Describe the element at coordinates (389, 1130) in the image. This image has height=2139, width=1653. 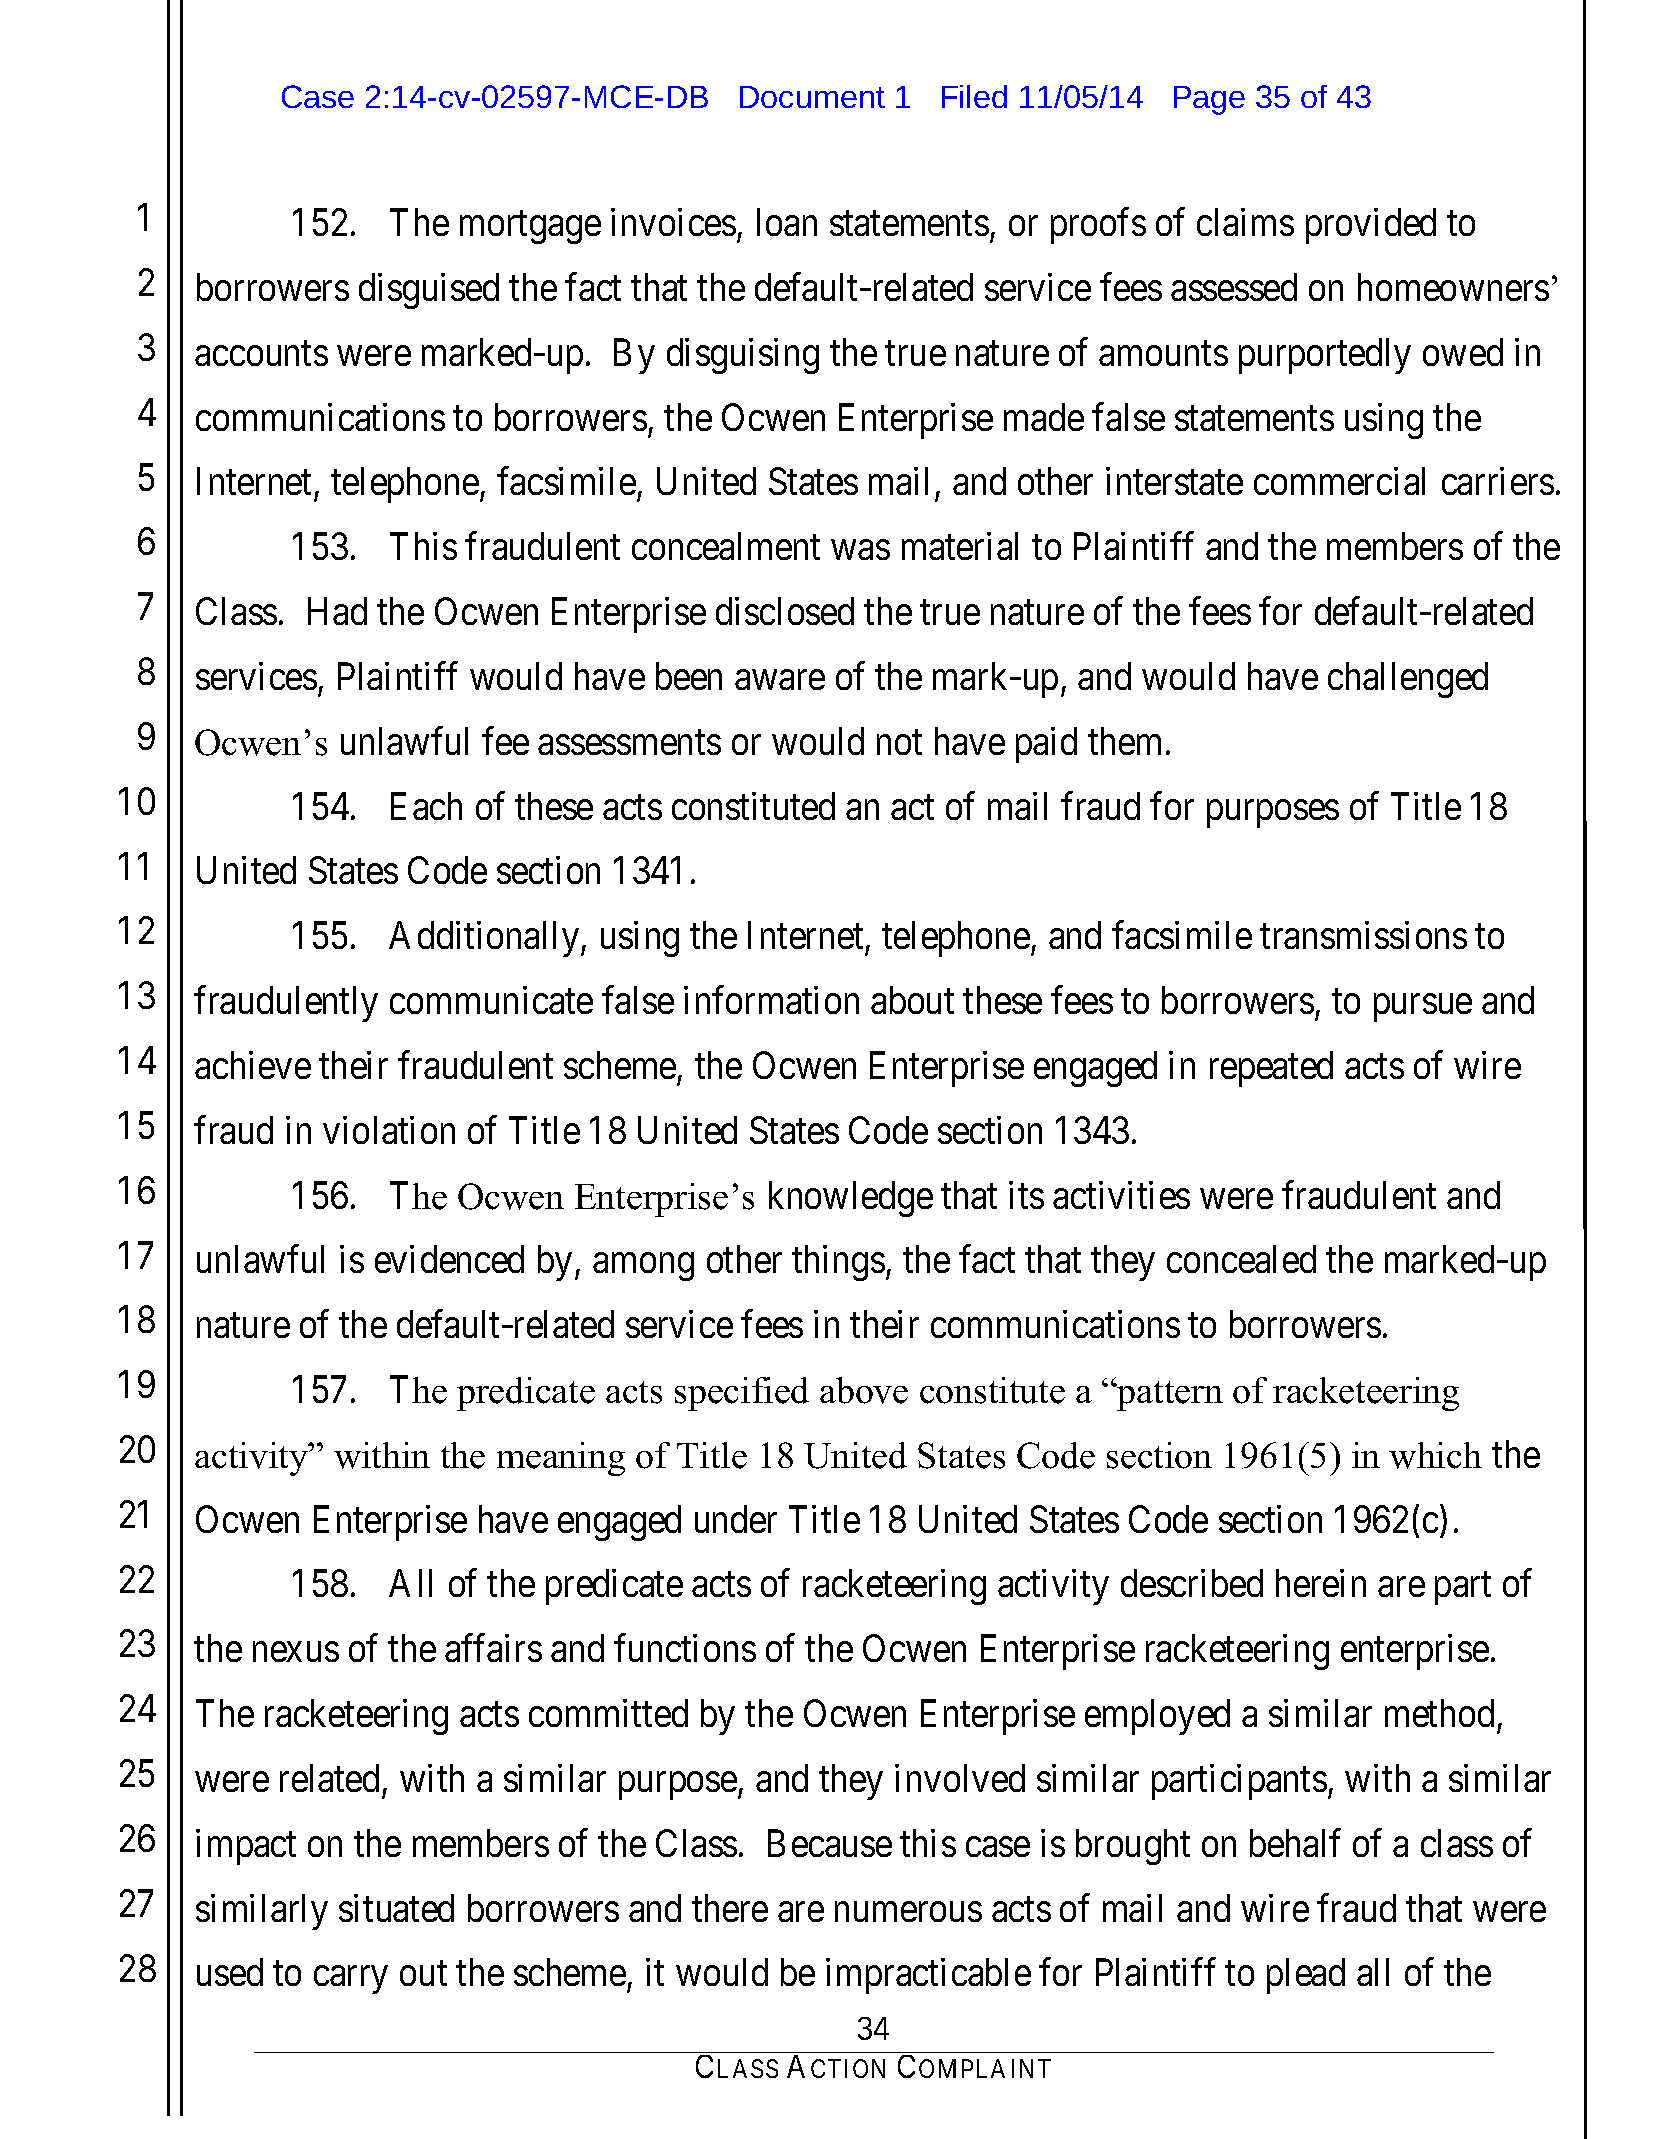
I see `violation` at that location.
